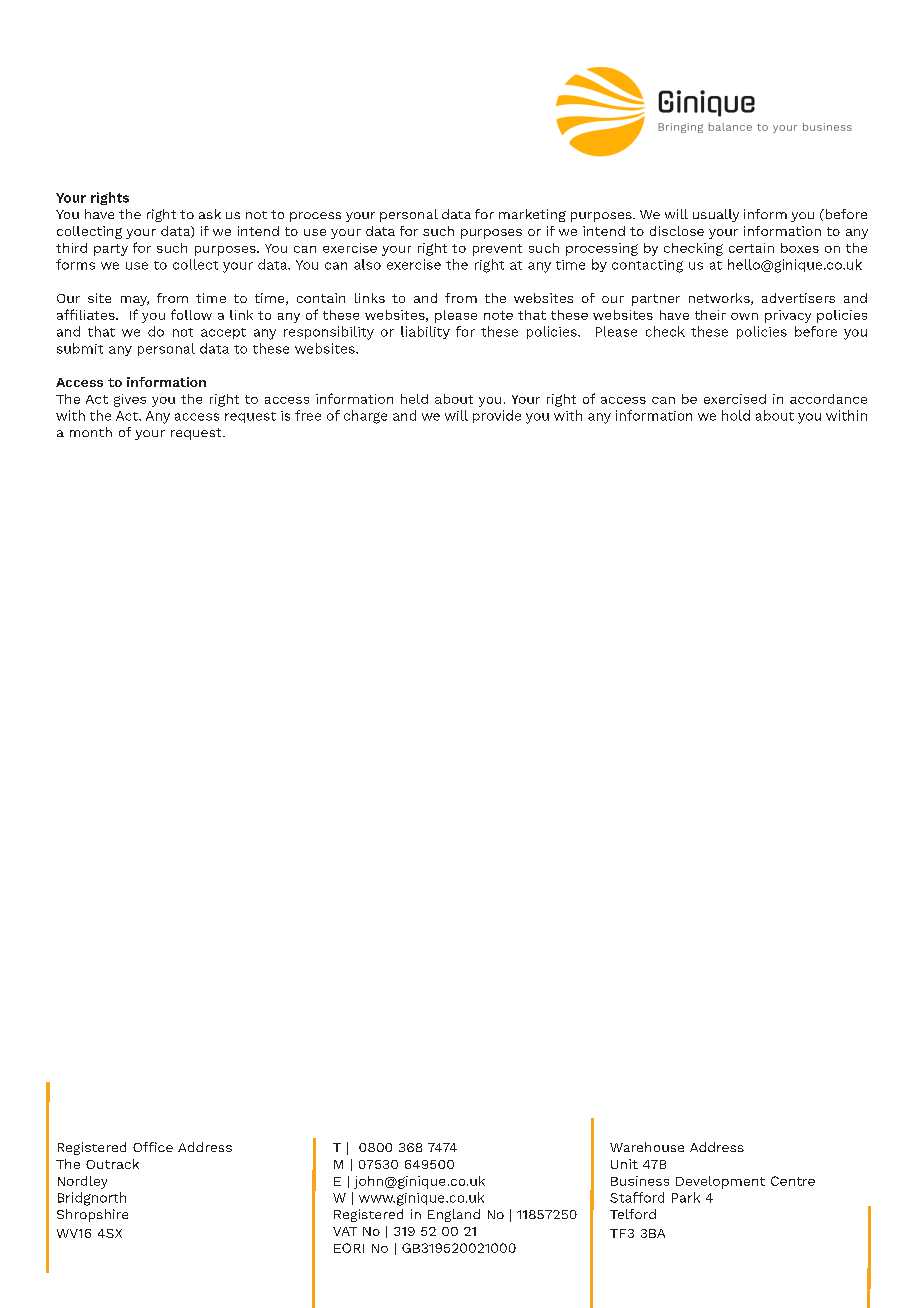  What do you see at coordinates (720, 1182) in the document?
I see `Development` at bounding box center [720, 1182].
